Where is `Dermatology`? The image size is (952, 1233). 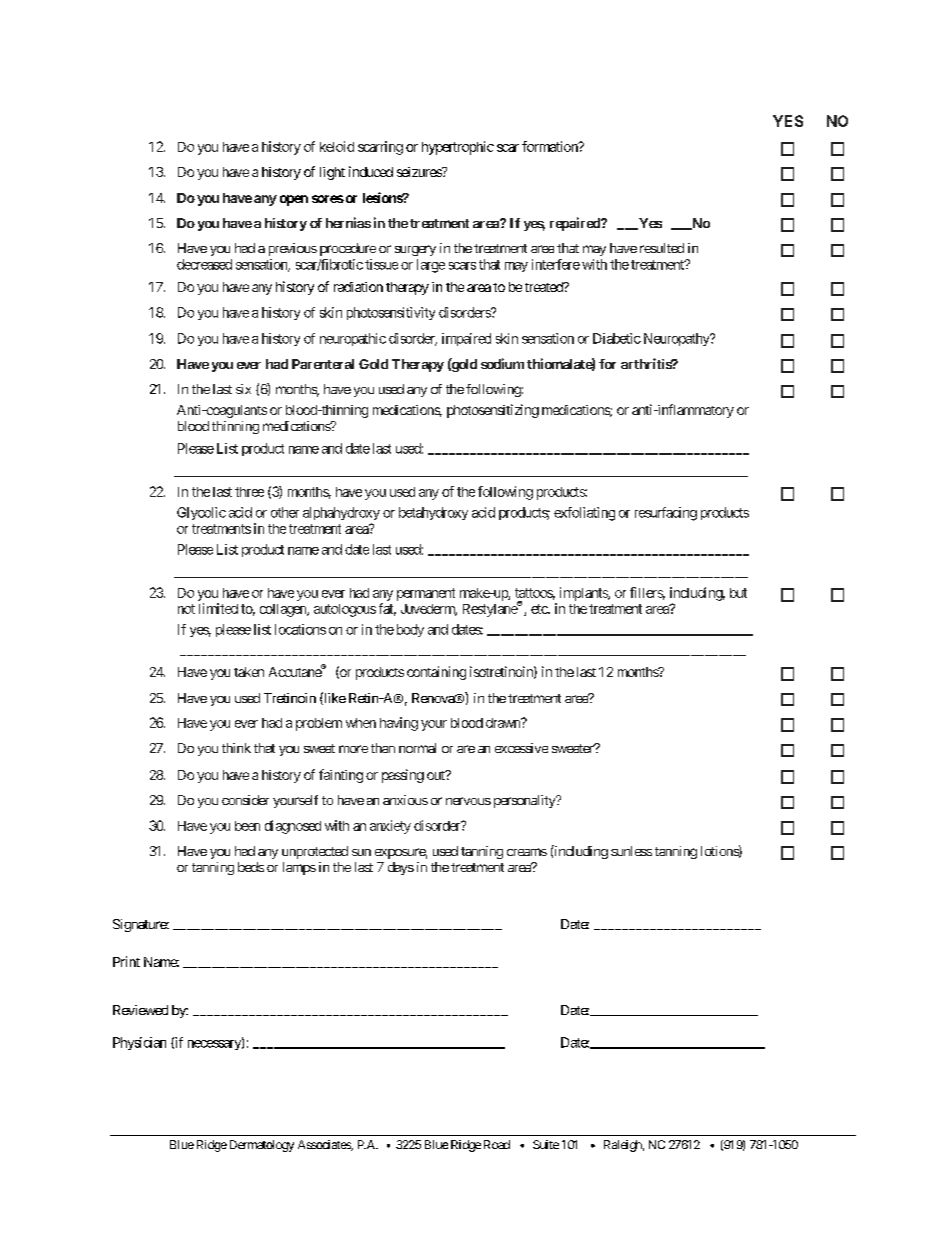
Dermatology is located at coordinates (260, 1146).
